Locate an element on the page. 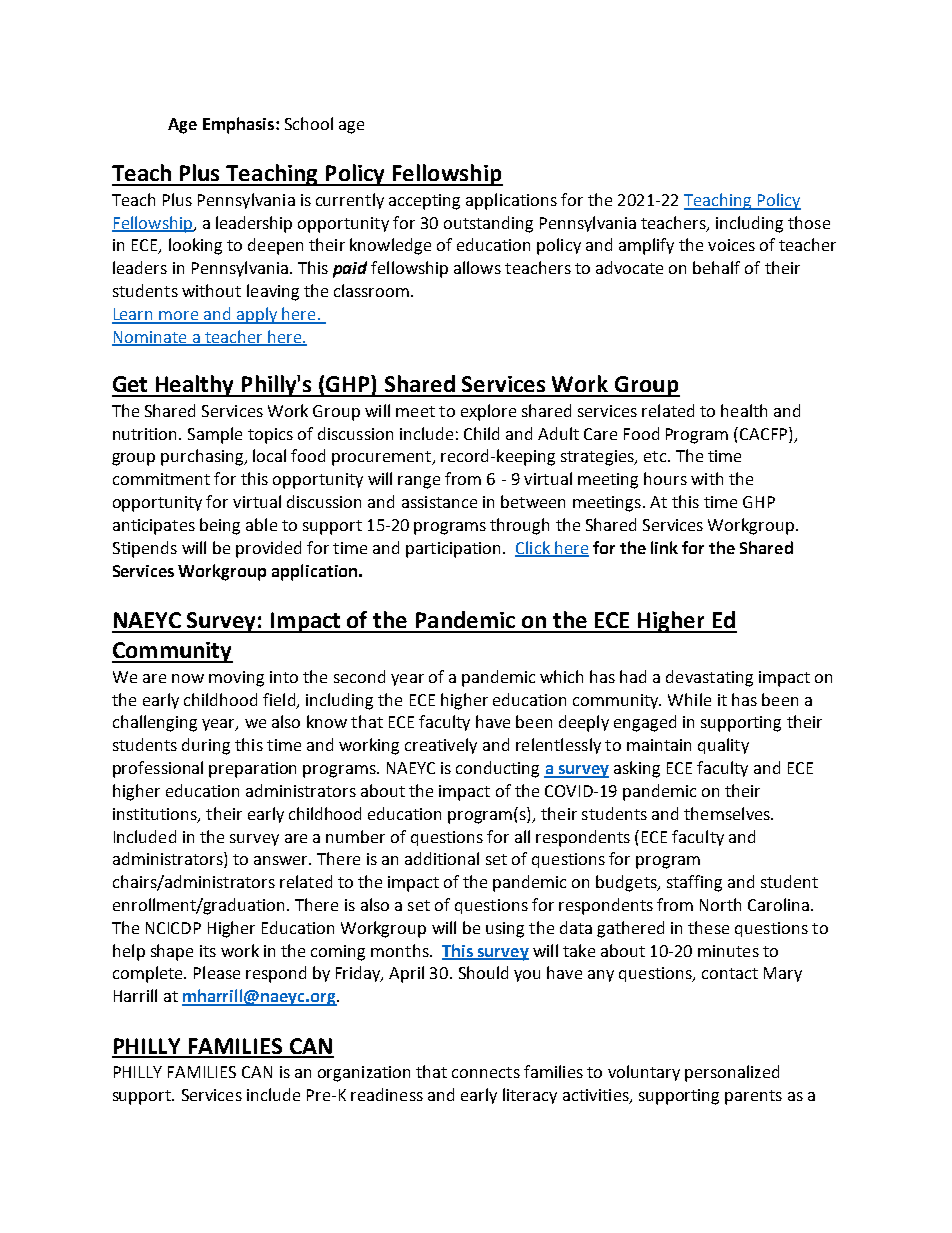 Image resolution: width=952 pixels, height=1233 pixels. purchasing is located at coordinates (203, 457).
